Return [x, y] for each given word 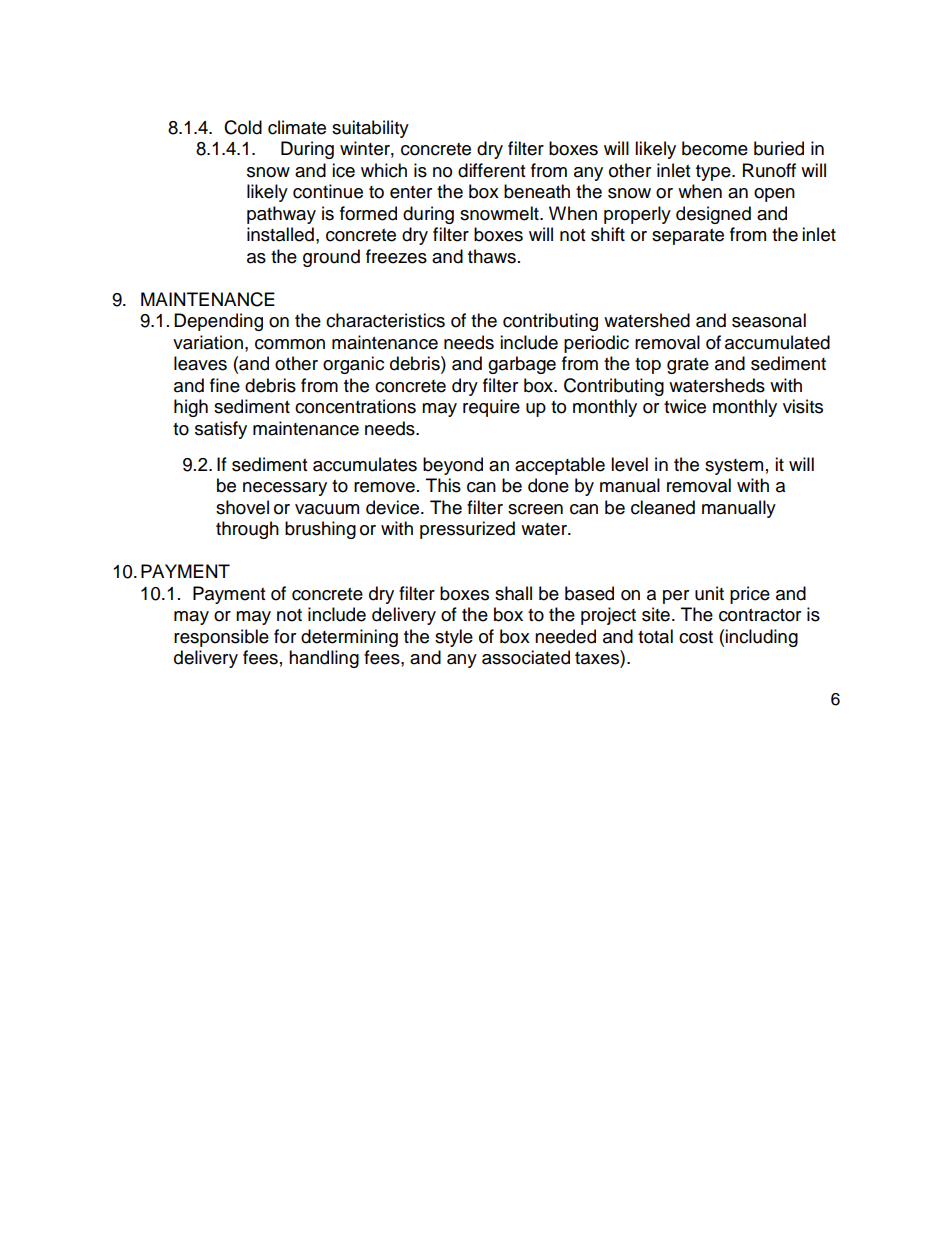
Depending [218, 322]
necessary [285, 489]
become [715, 148]
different [491, 170]
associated [526, 657]
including [761, 638]
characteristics [385, 320]
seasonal [769, 320]
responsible [221, 638]
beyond [453, 466]
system [734, 467]
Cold [243, 127]
